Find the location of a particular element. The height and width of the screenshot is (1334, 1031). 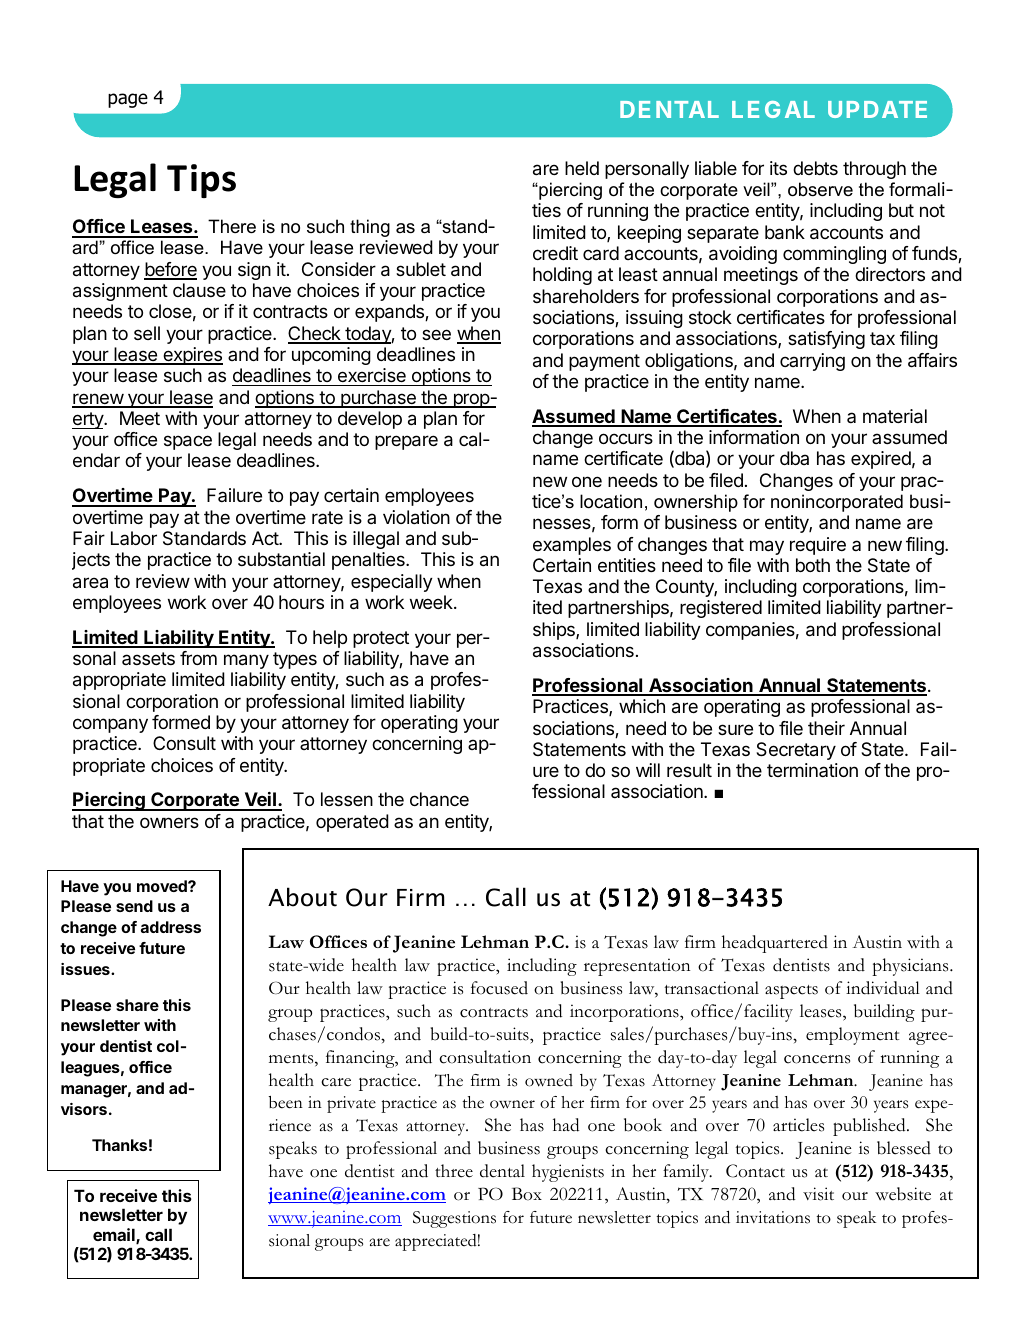

Tips is located at coordinates (201, 181).
